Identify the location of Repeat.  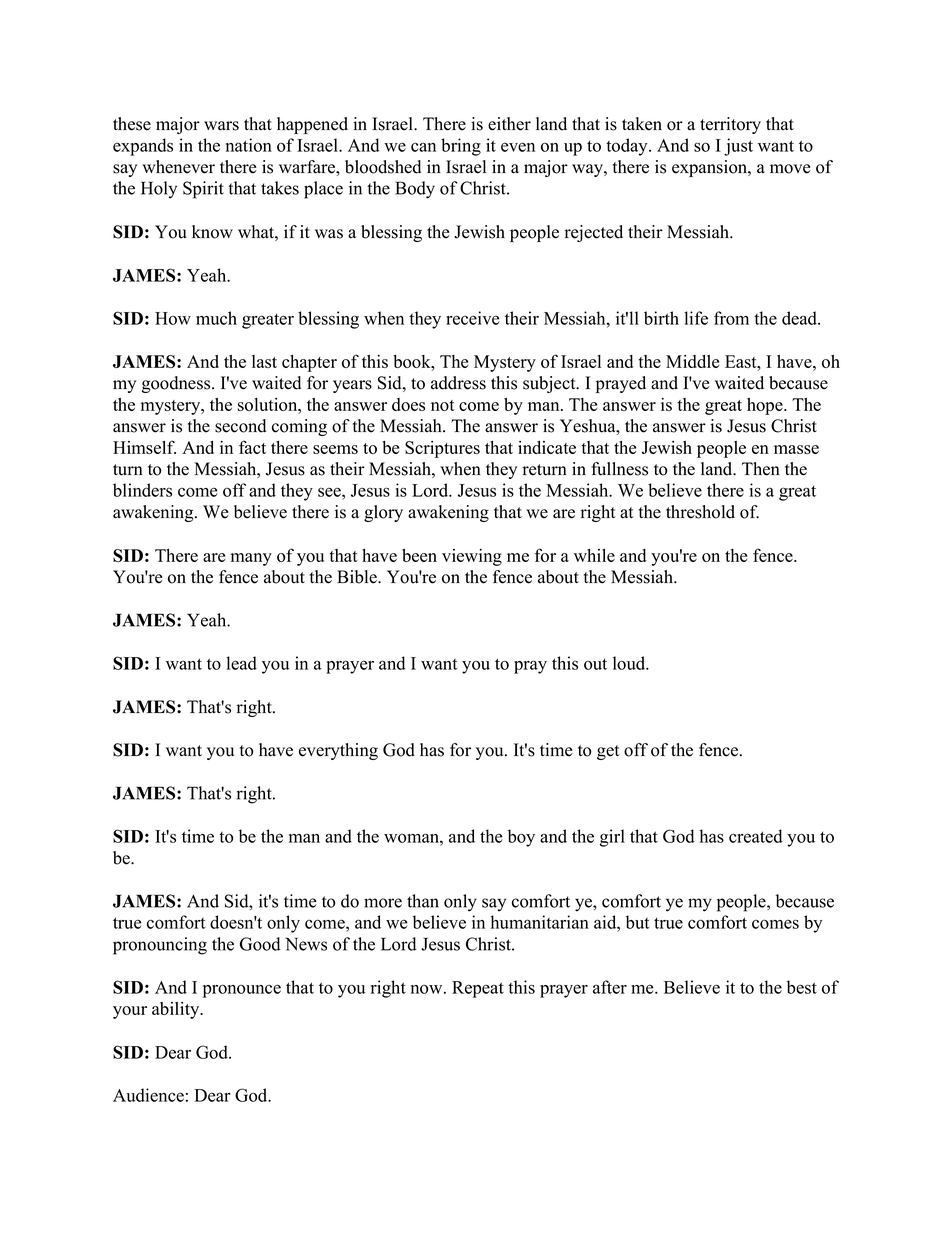
(478, 989).
